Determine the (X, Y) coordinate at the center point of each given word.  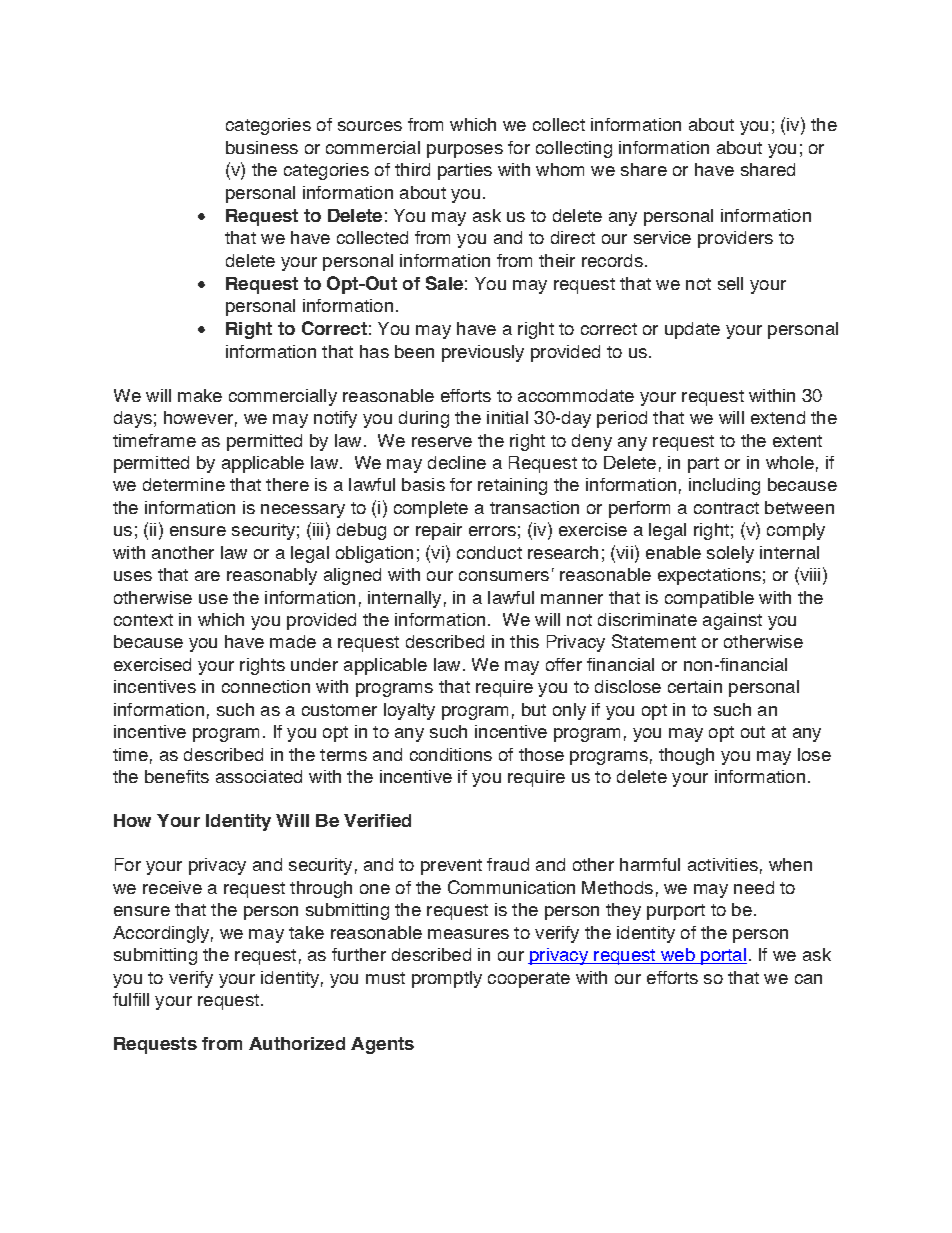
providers (735, 239)
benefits (177, 776)
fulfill (131, 999)
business (262, 147)
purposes (465, 151)
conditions (451, 754)
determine (184, 484)
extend (778, 417)
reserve (442, 442)
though (686, 756)
